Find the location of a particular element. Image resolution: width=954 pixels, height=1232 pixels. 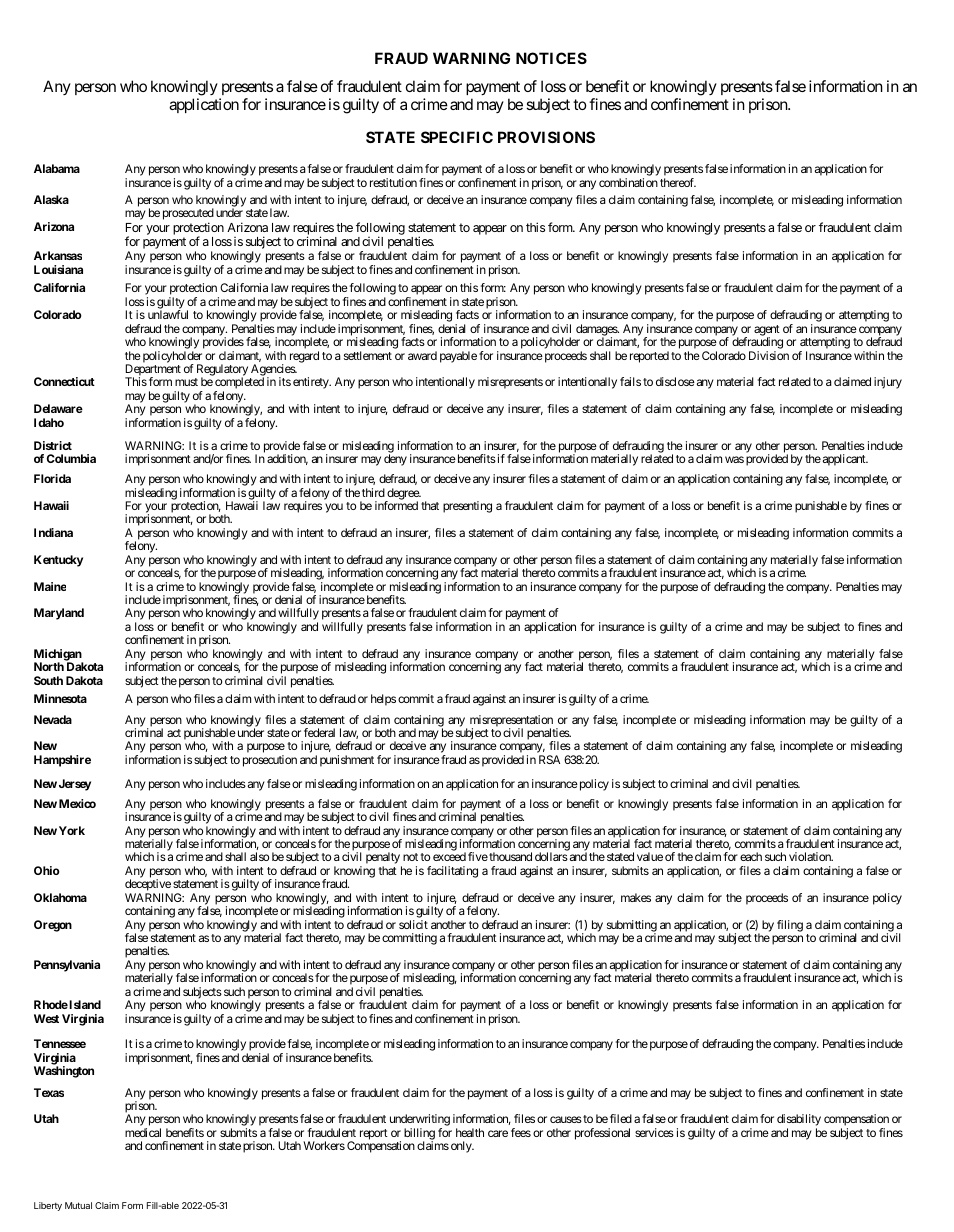

misrepresentation is located at coordinates (511, 722).
